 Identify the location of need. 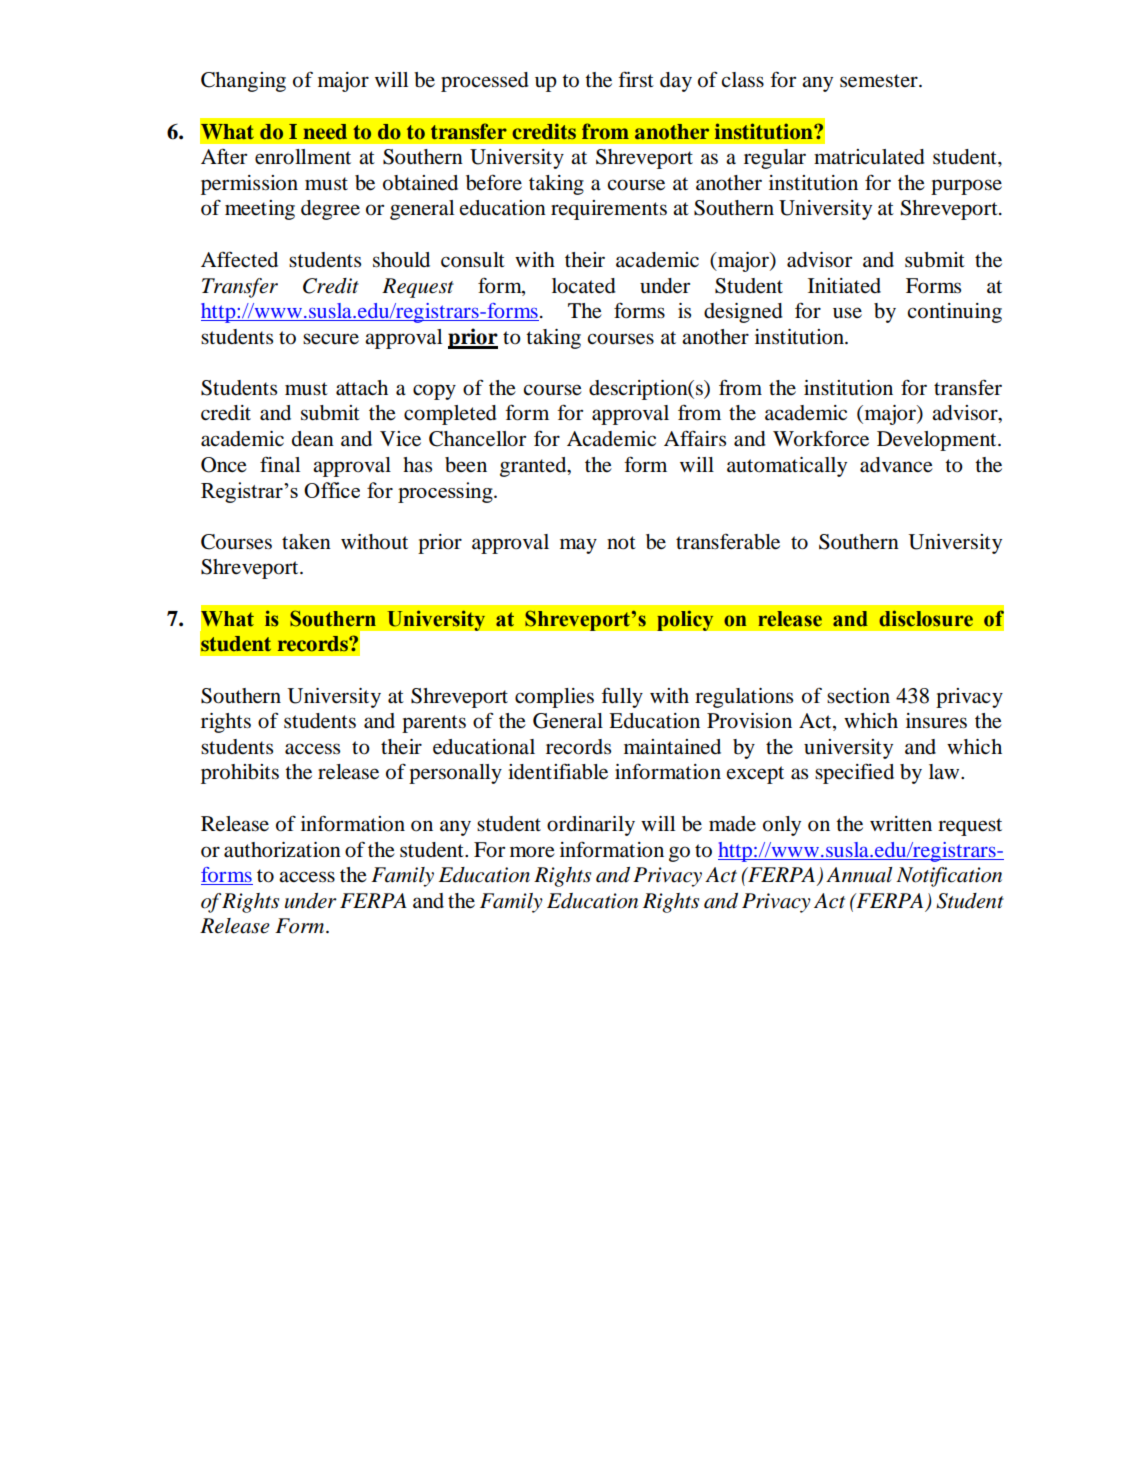
(325, 132).
